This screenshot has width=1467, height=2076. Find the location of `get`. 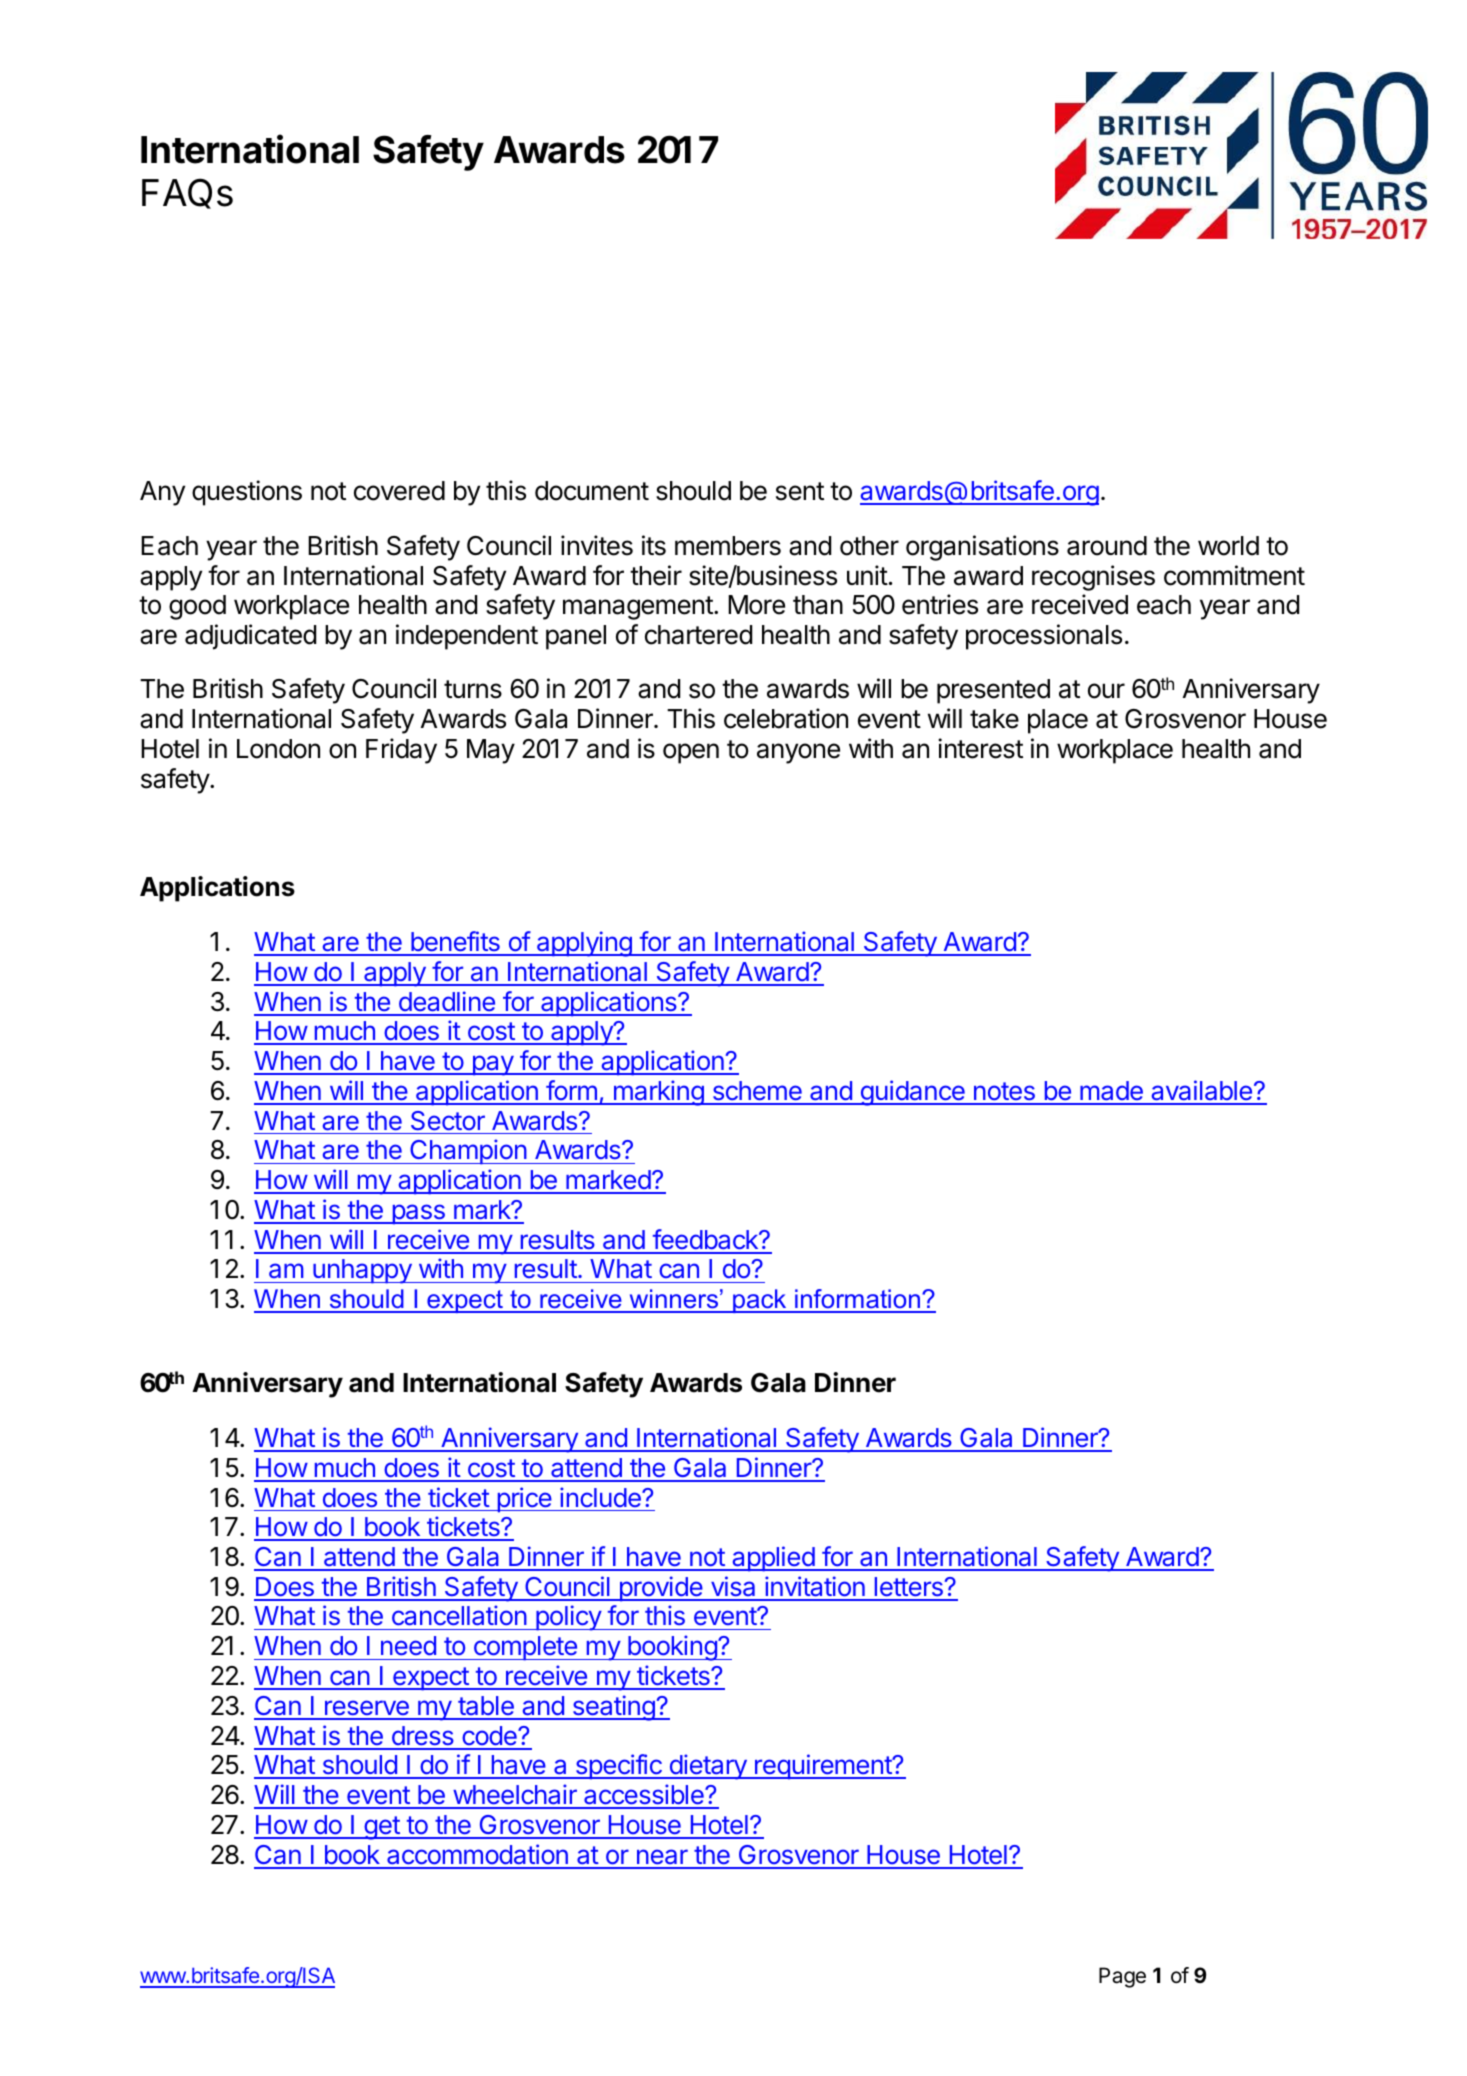

get is located at coordinates (381, 1828).
